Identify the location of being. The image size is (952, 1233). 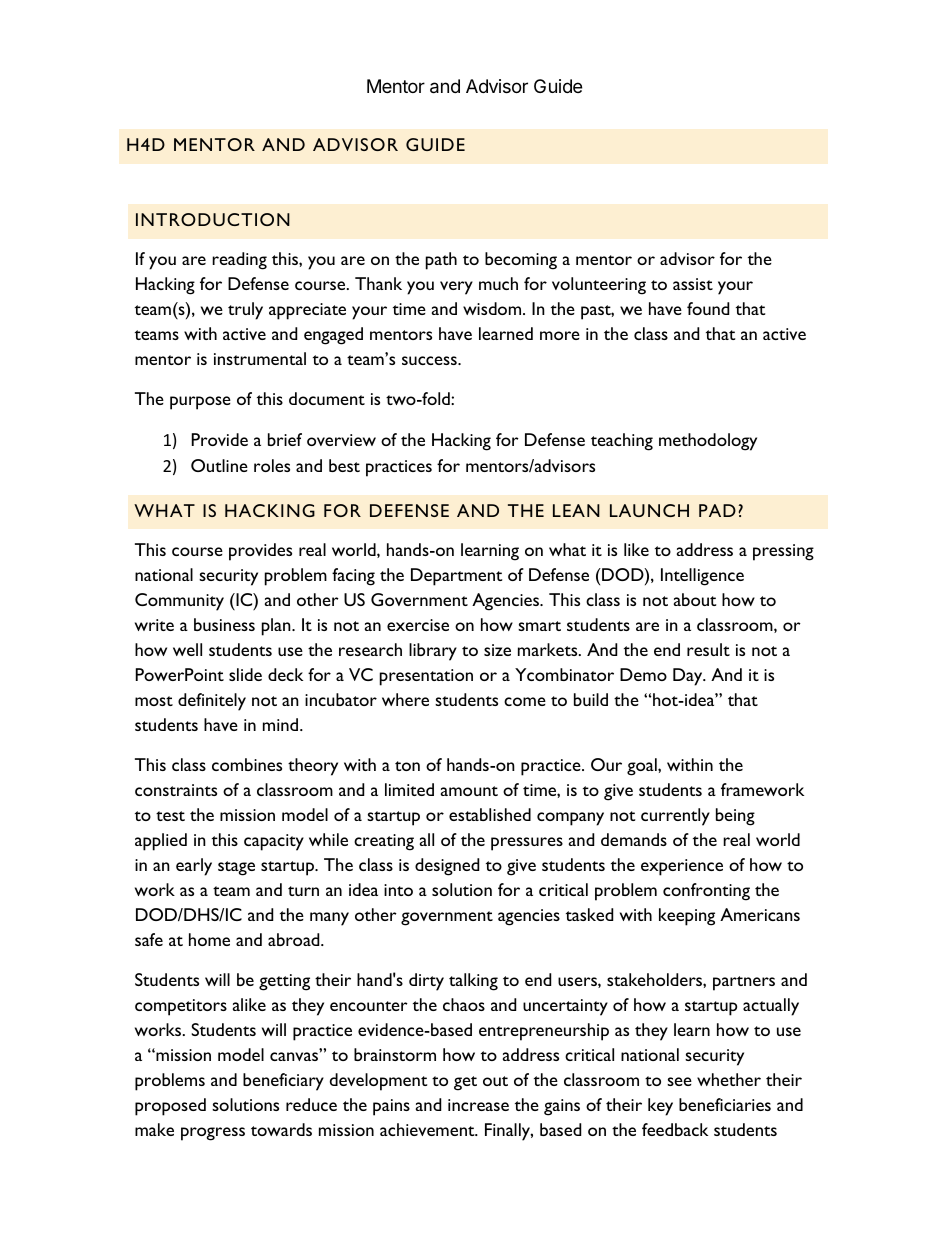
(735, 817).
